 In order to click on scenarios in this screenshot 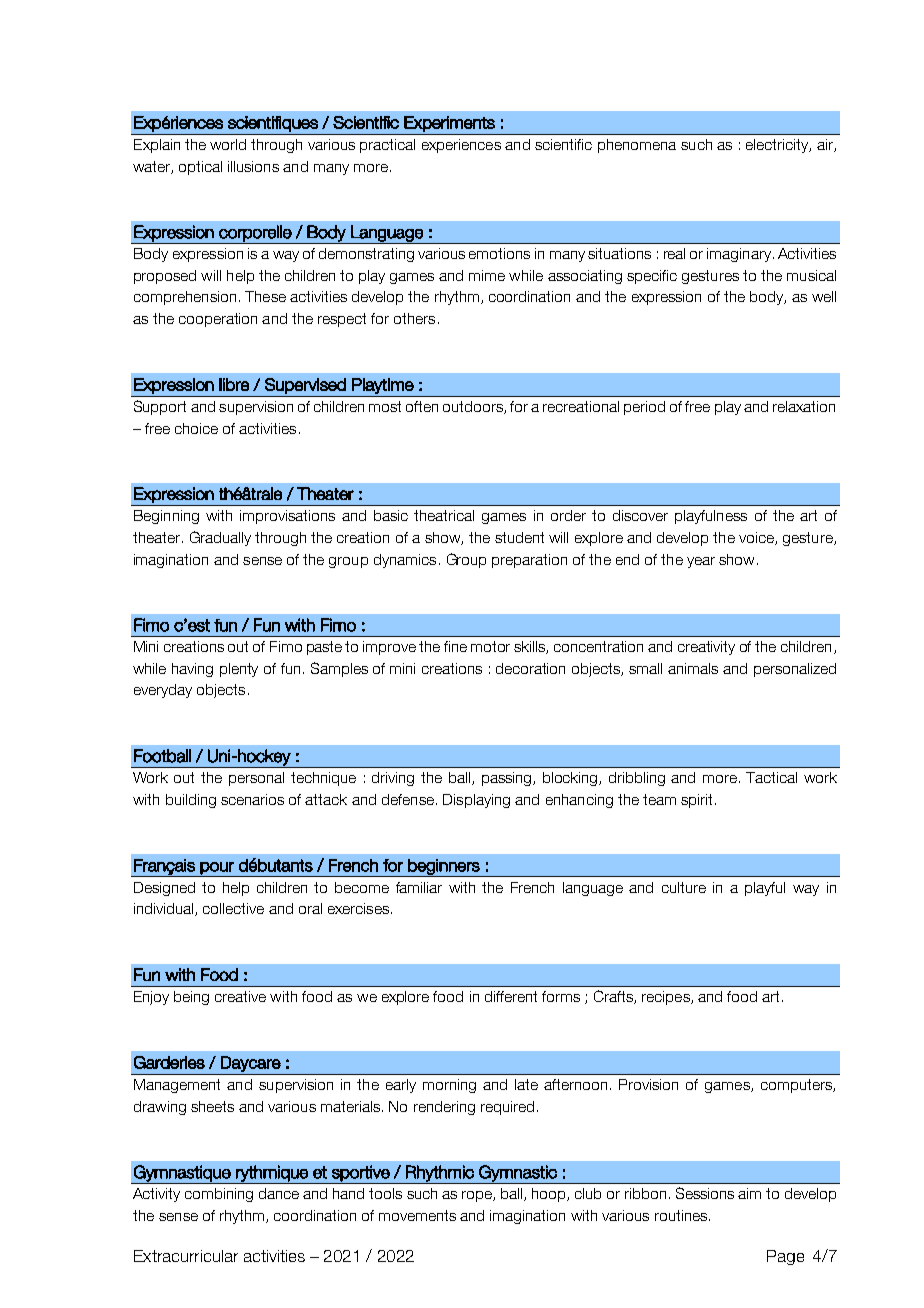, I will do `click(252, 799)`.
